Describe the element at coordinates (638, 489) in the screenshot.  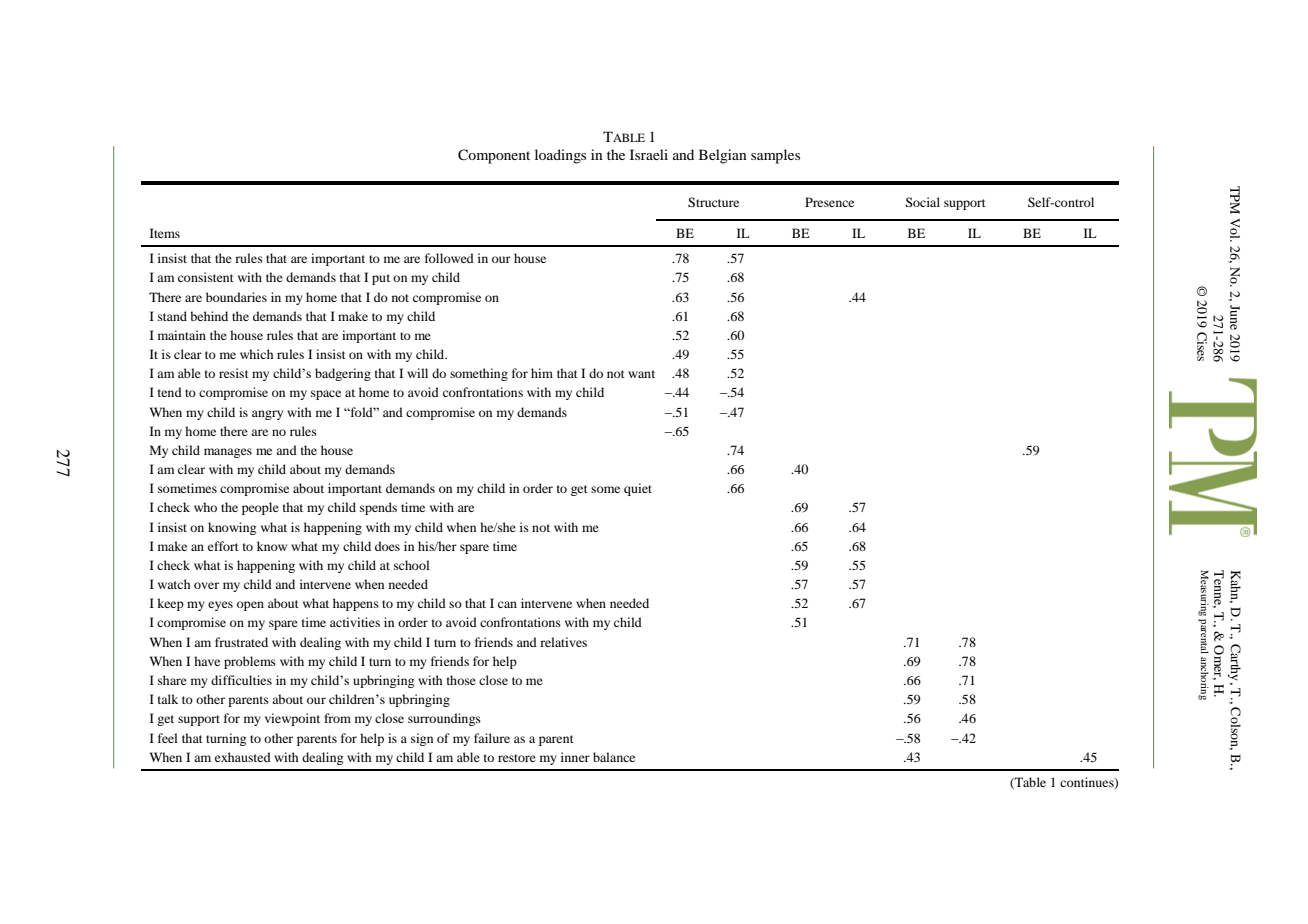
I see `quiet` at that location.
